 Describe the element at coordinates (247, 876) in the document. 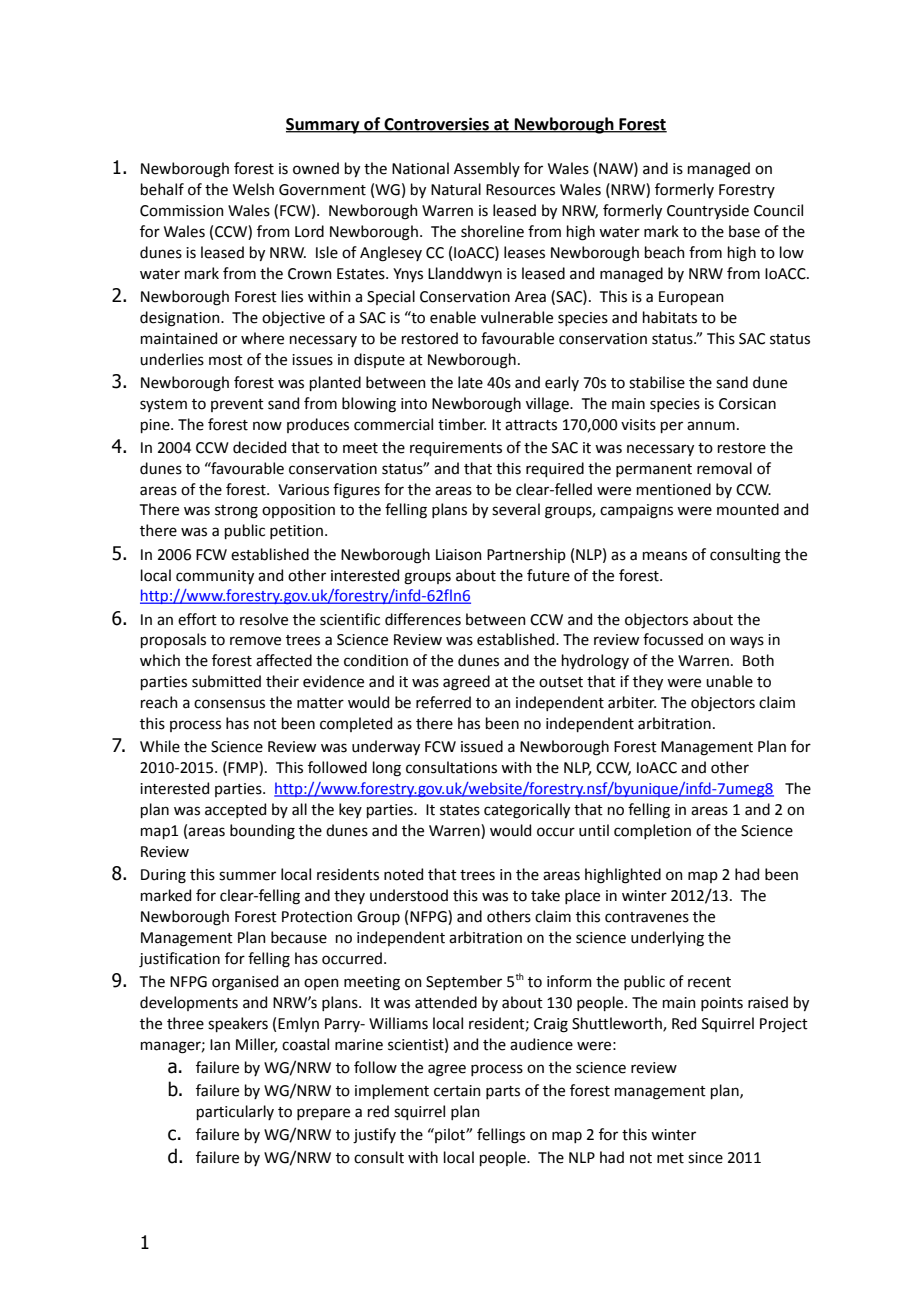

I see `summer` at that location.
